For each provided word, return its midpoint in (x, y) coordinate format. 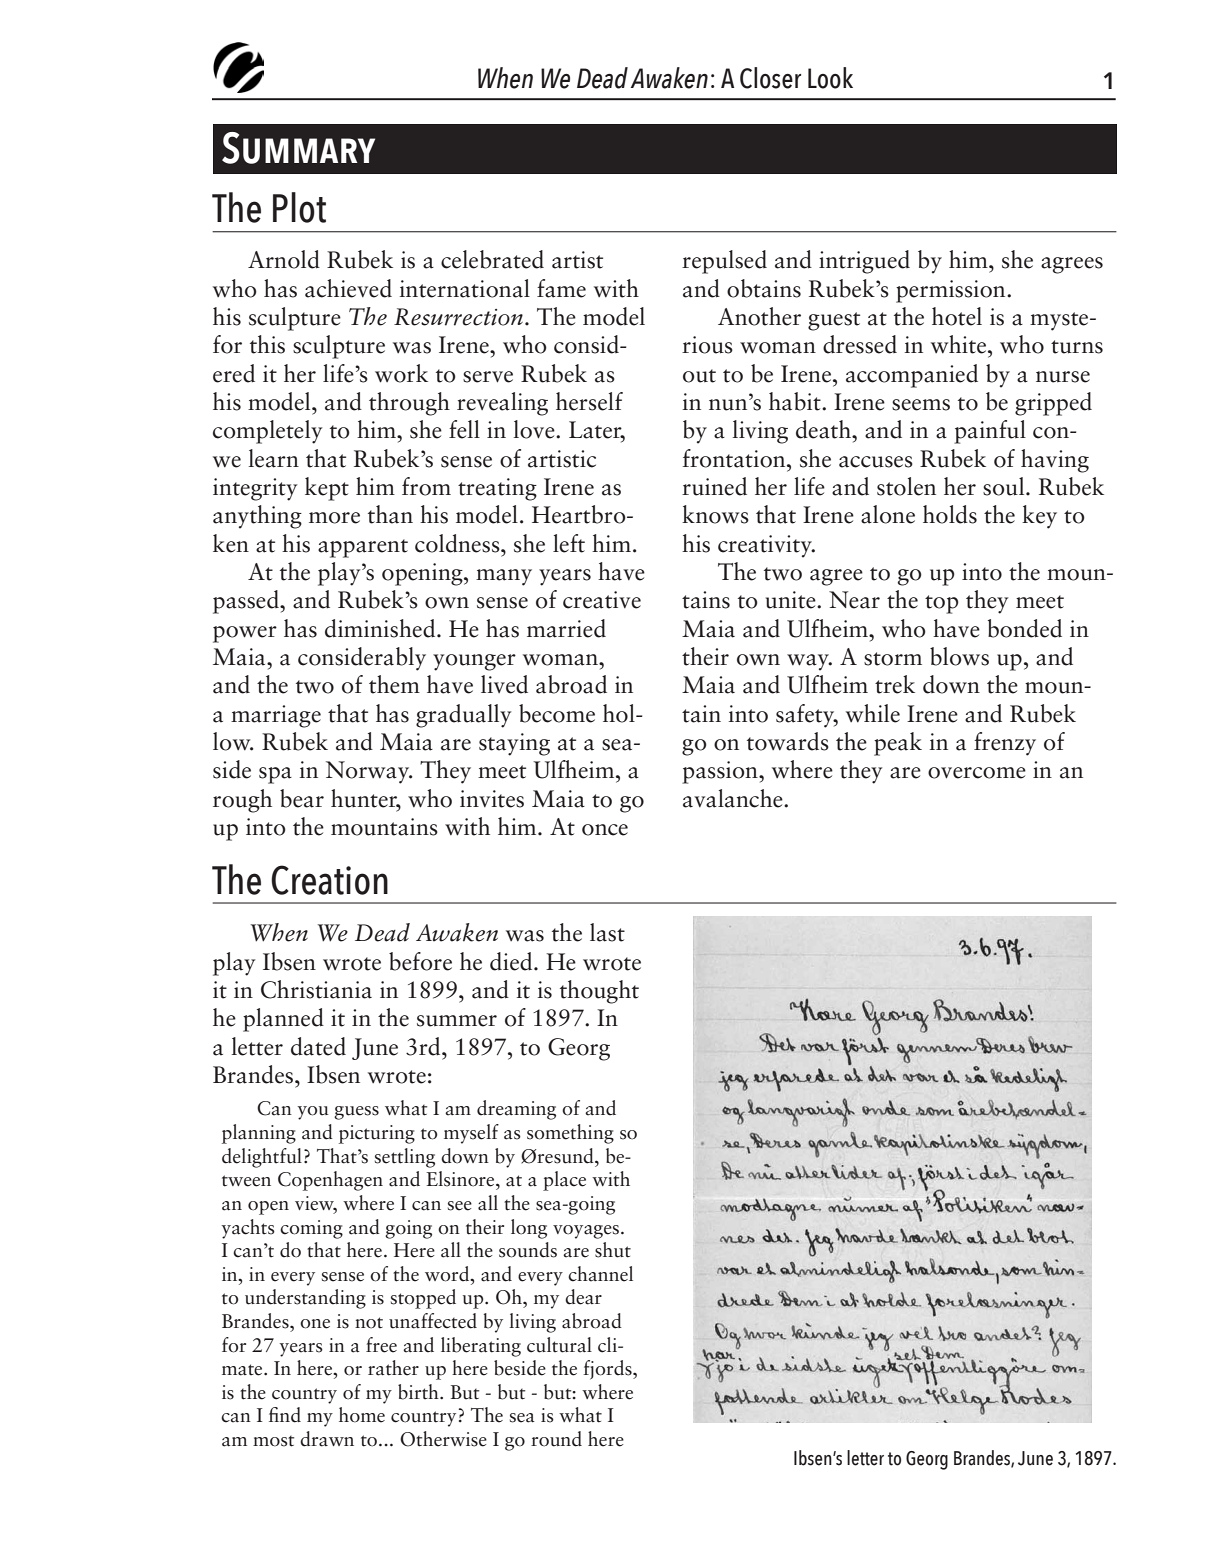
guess (356, 1113)
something (570, 1134)
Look (830, 78)
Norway (369, 772)
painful (990, 432)
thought (599, 992)
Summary (298, 148)
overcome (977, 773)
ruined (714, 486)
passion (721, 772)
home (362, 1415)
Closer (770, 78)
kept (327, 489)
